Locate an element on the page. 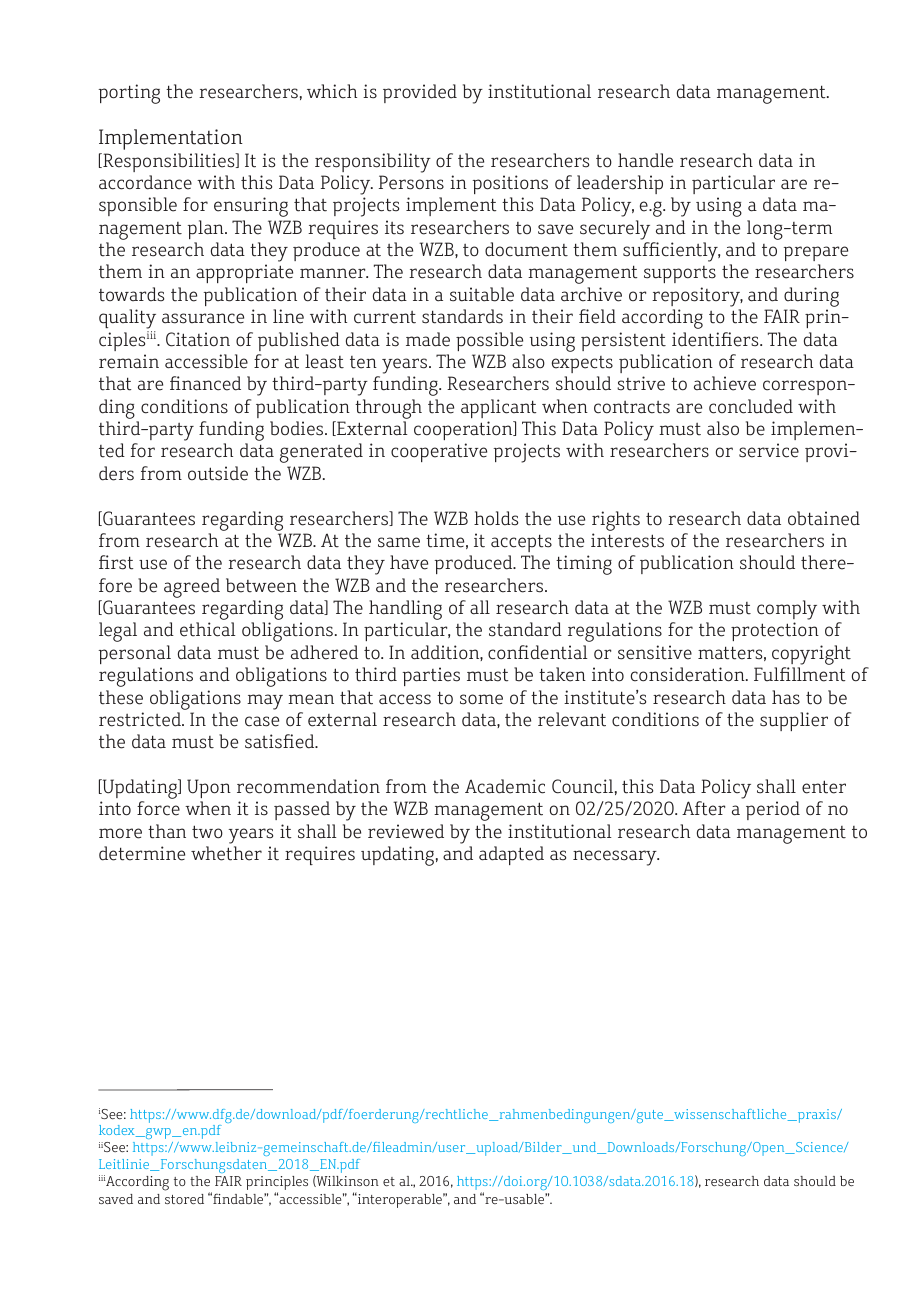 This document has height=1308, width=924. handle is located at coordinates (645, 160).
